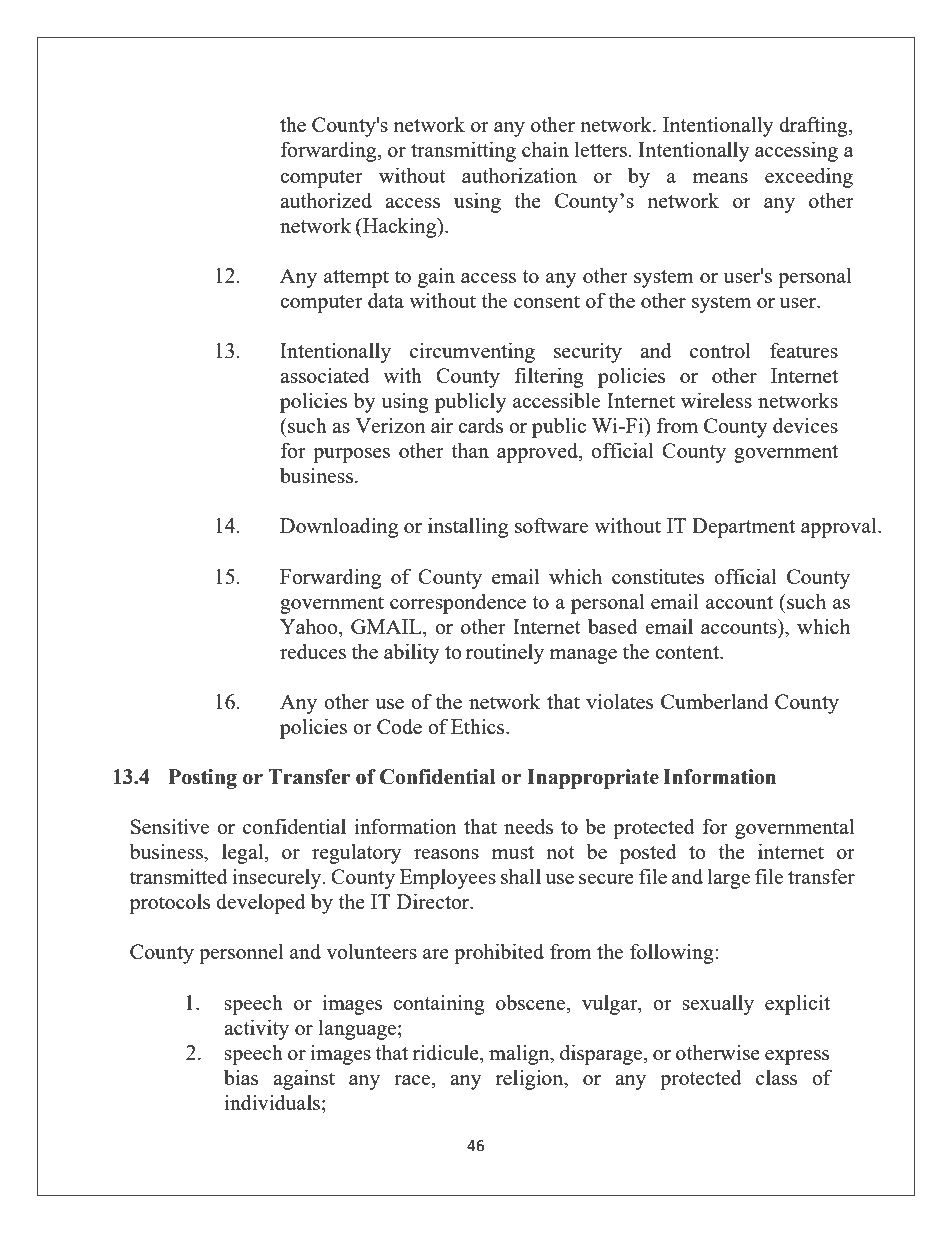 The width and height of the screenshot is (952, 1233). What do you see at coordinates (714, 701) in the screenshot?
I see `Cumberland` at bounding box center [714, 701].
